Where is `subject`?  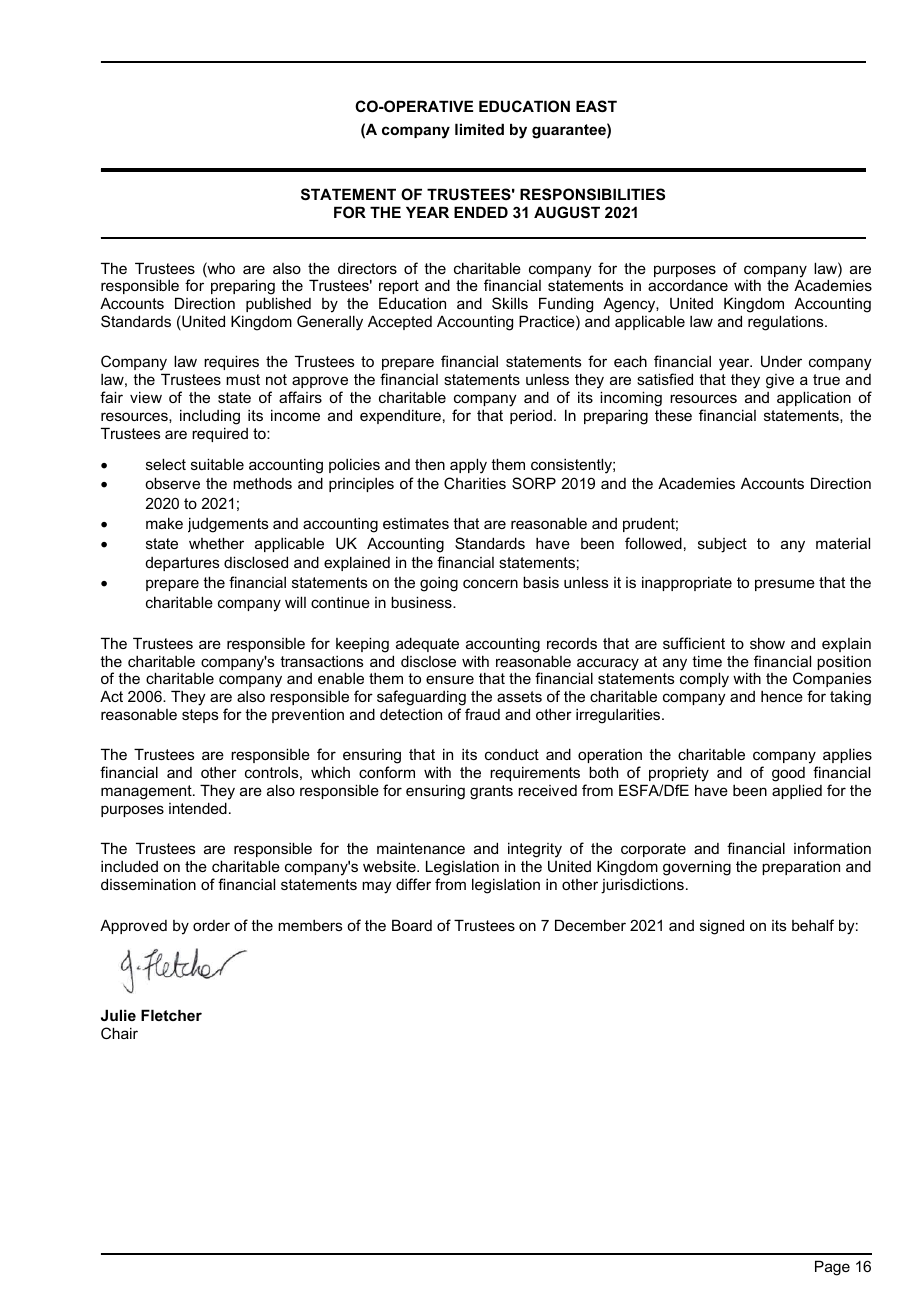
subject is located at coordinates (722, 545).
